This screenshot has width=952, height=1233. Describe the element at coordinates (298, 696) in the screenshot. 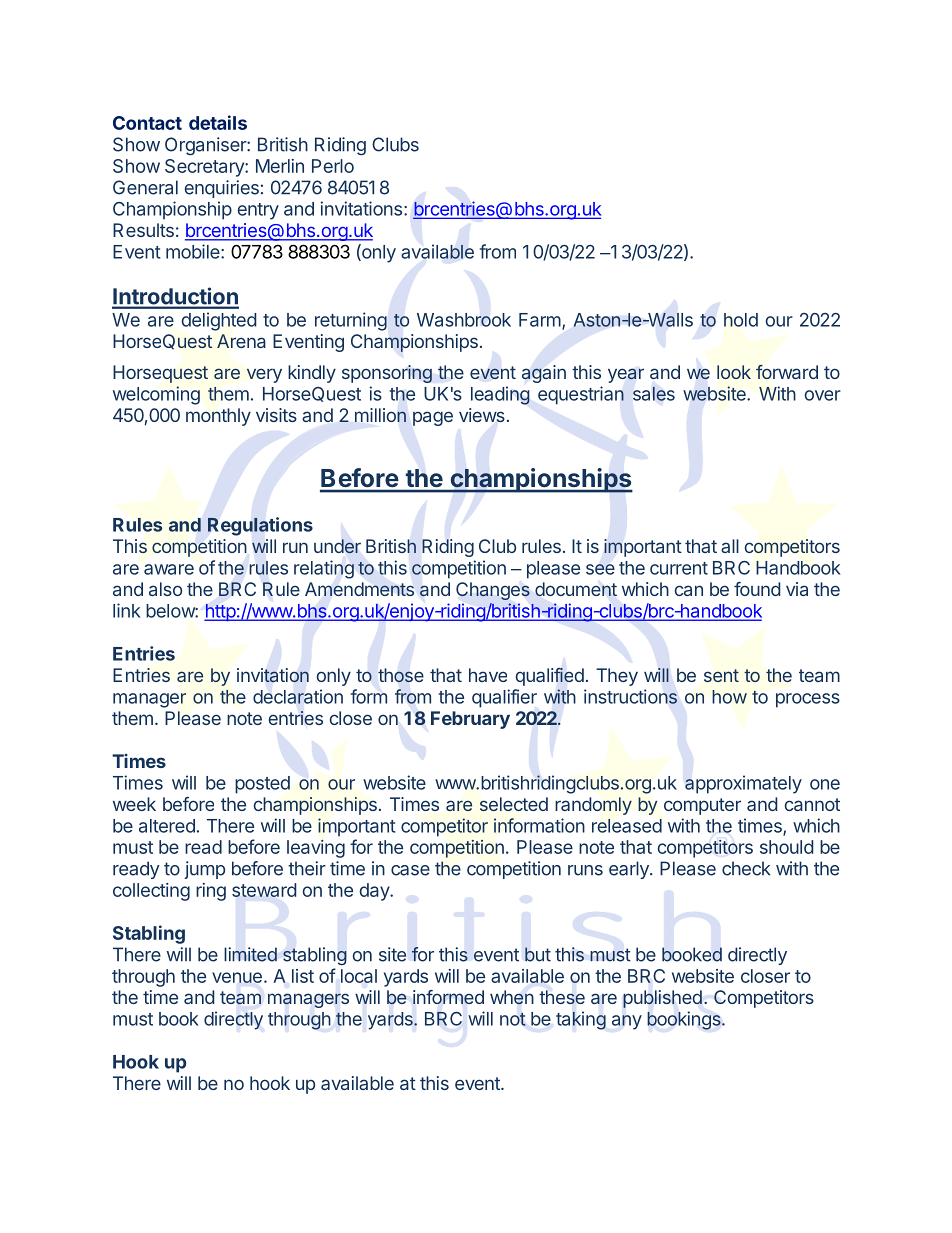

I see `declaration` at that location.
